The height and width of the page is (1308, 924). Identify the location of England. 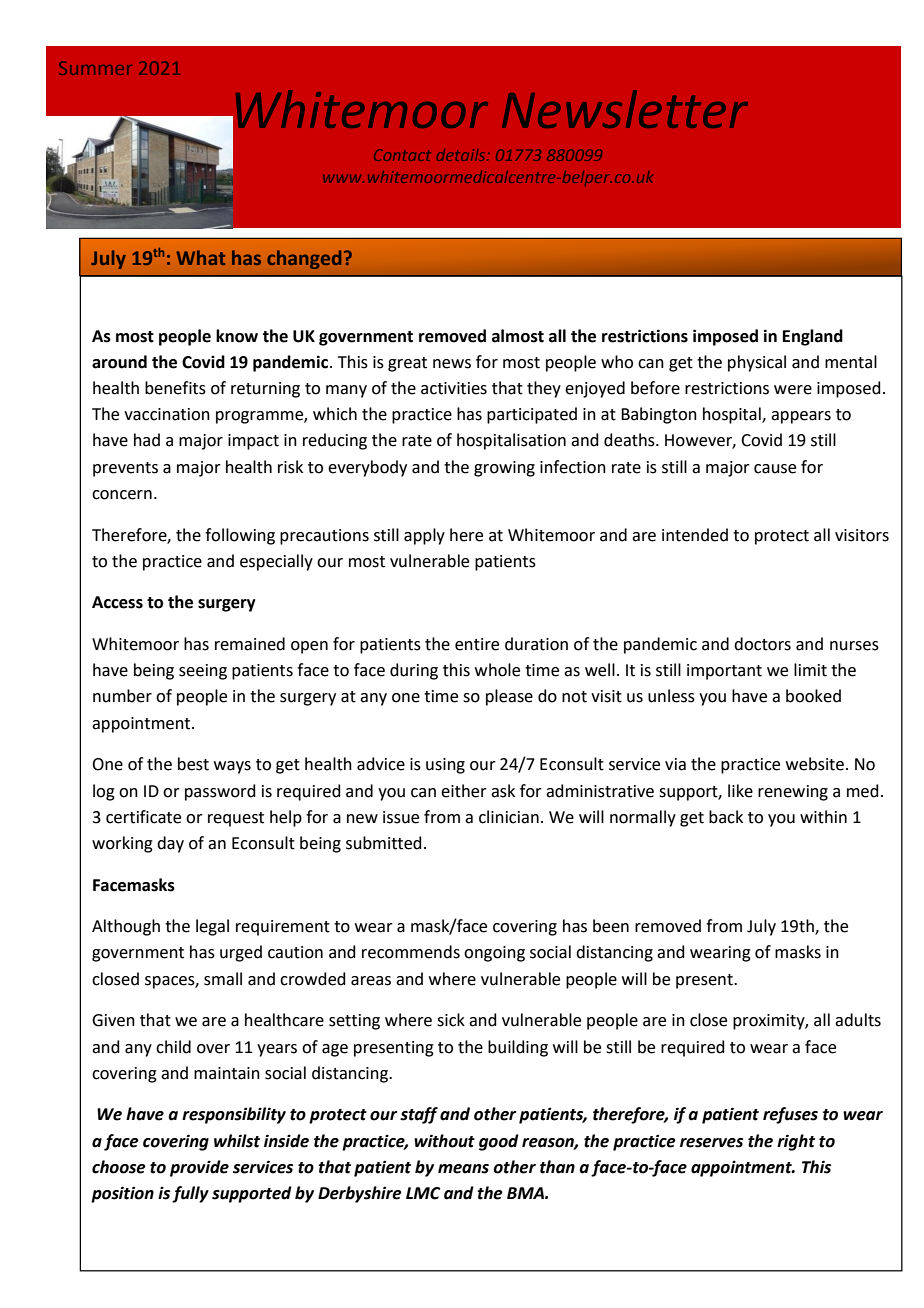
(813, 337).
